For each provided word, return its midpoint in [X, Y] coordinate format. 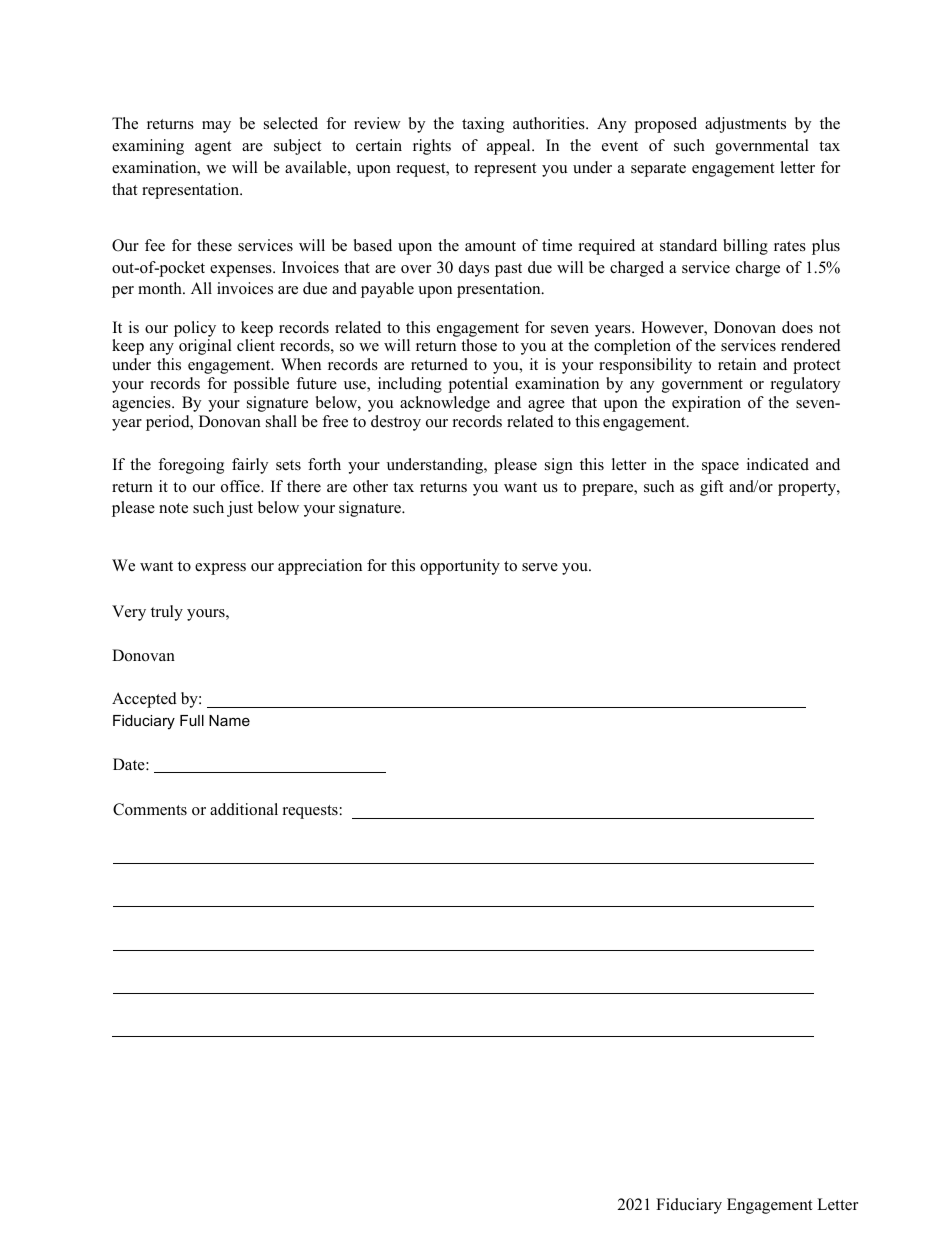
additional [244, 809]
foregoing [191, 466]
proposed [665, 125]
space [720, 468]
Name [229, 720]
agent [213, 148]
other [370, 486]
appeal [510, 147]
